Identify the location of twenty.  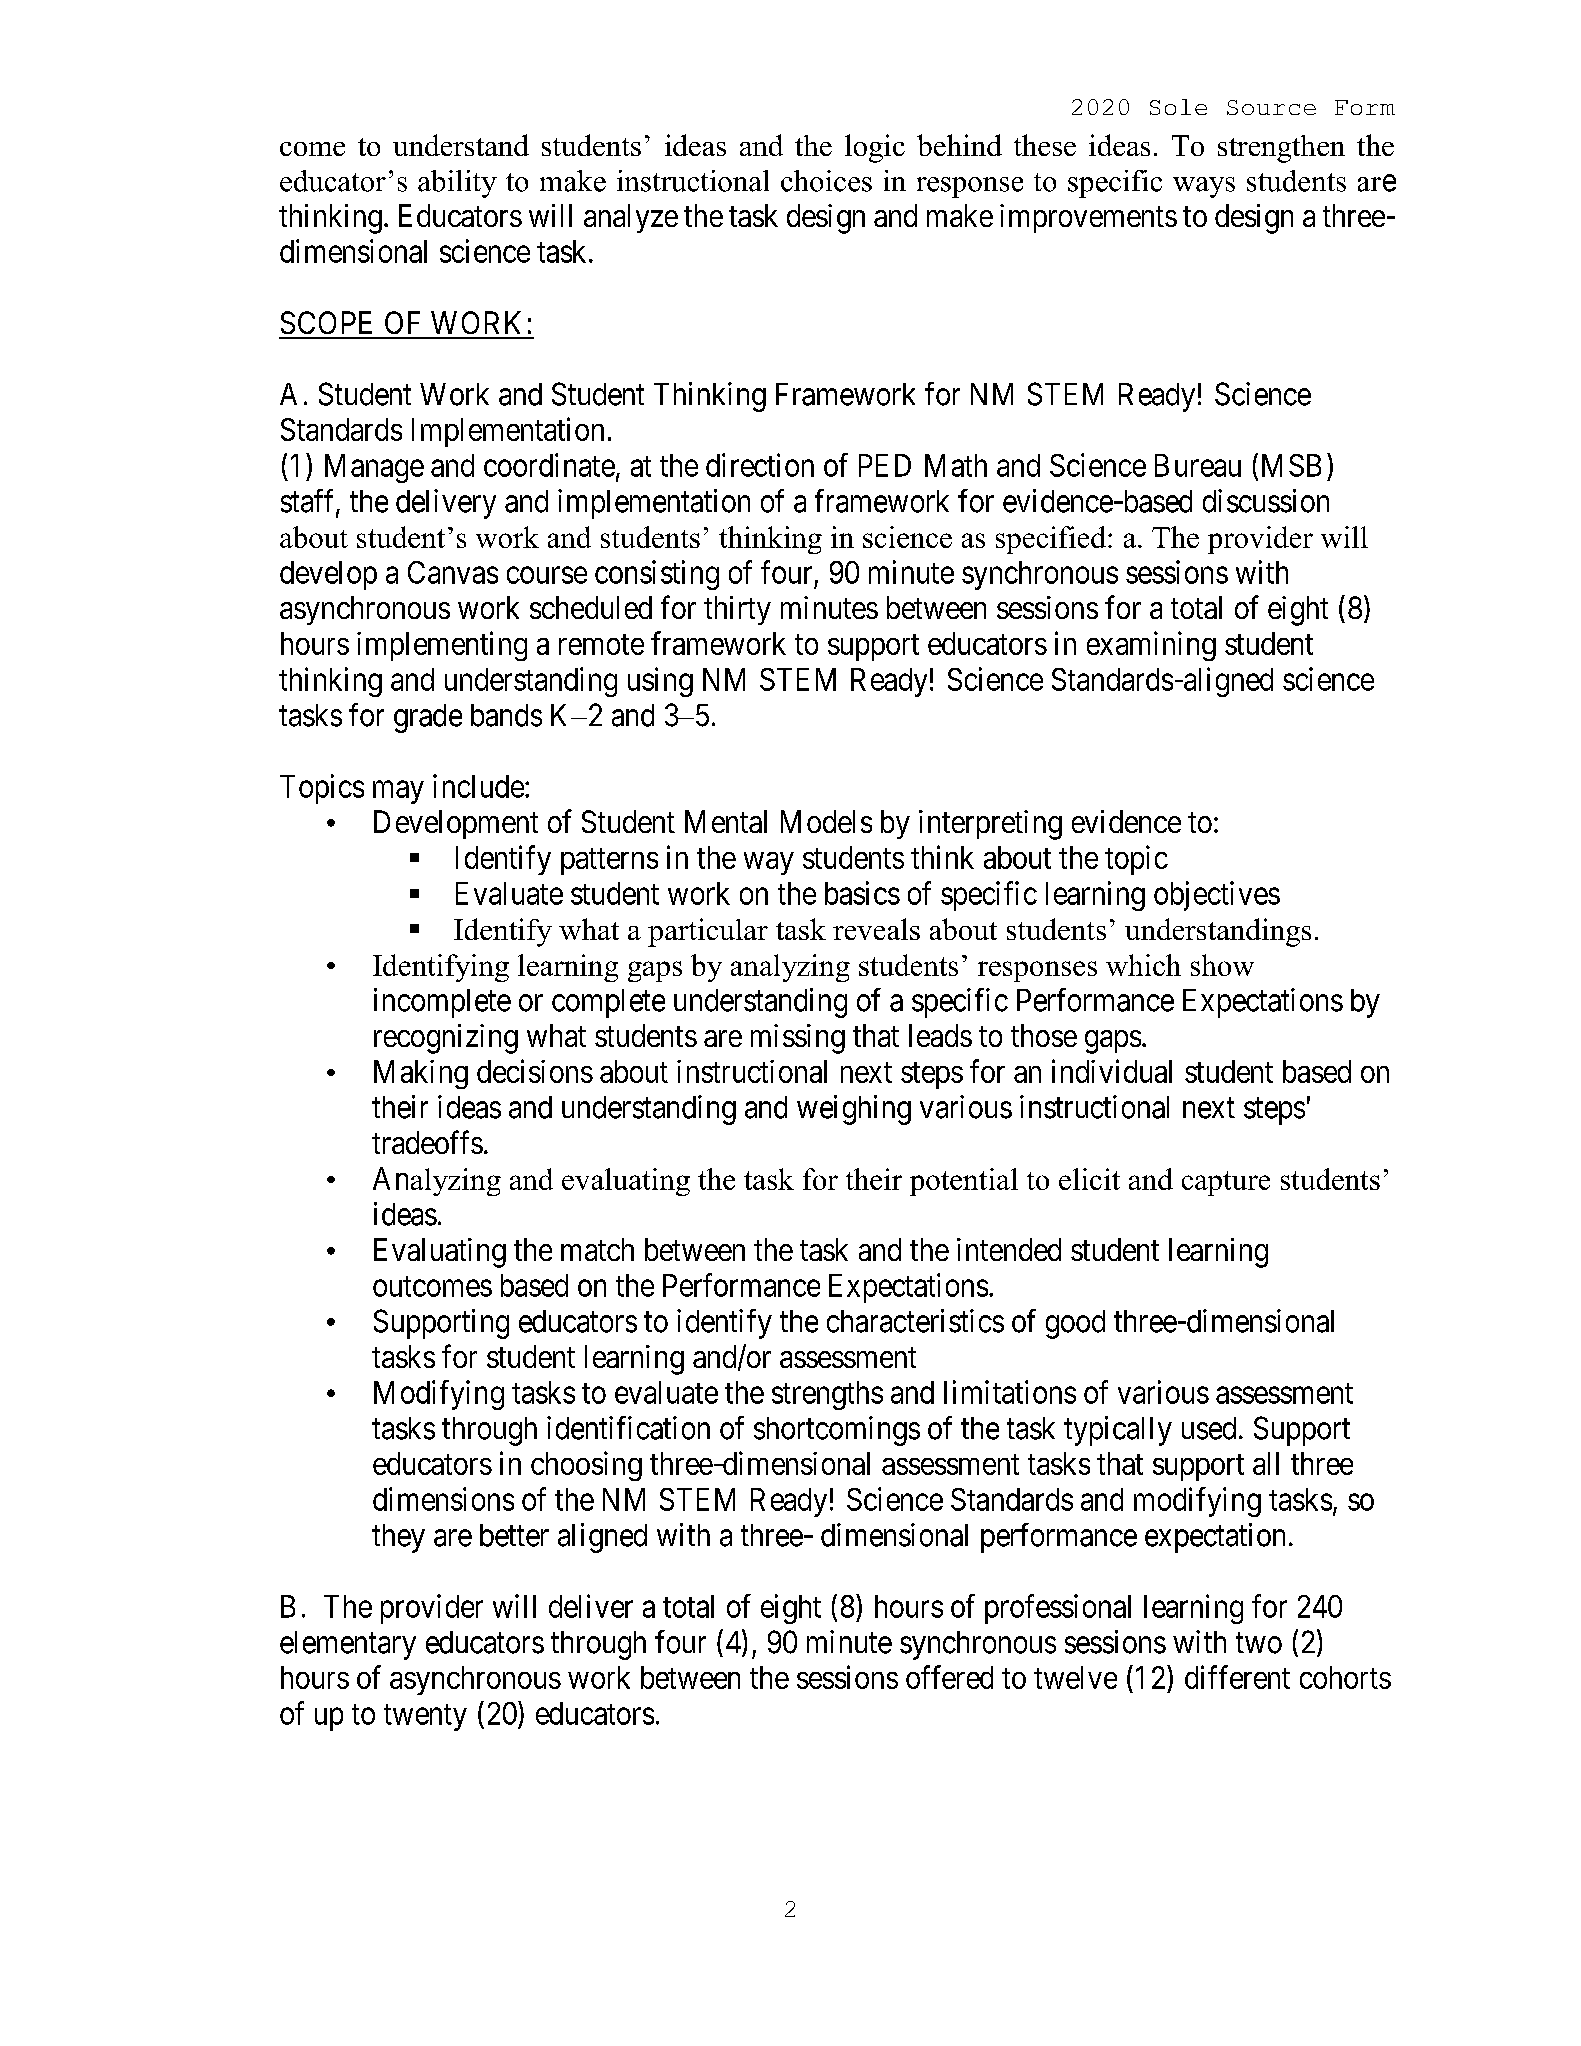
(425, 1717).
